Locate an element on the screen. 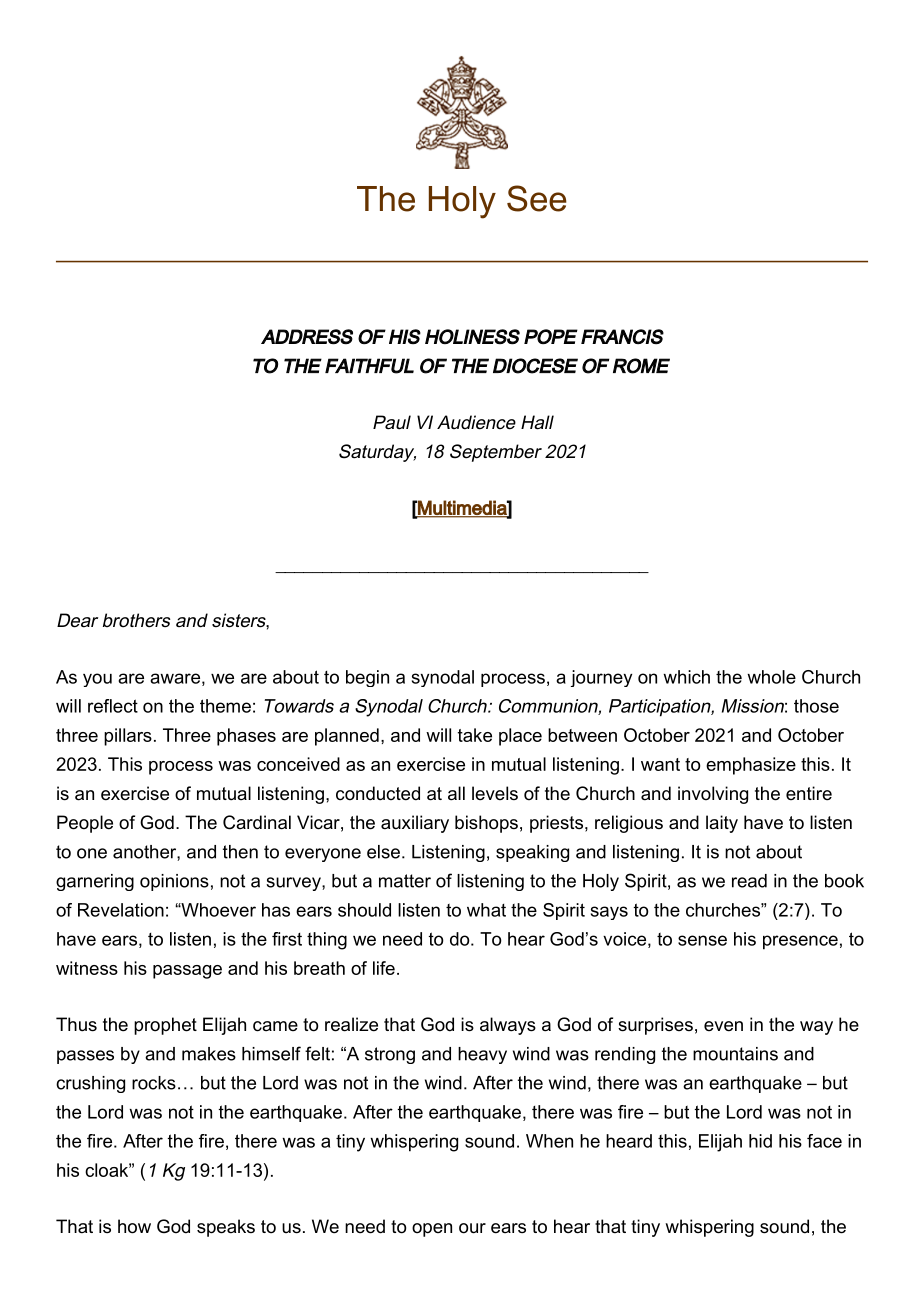 The width and height of the screenshot is (924, 1308). matter is located at coordinates (405, 881).
